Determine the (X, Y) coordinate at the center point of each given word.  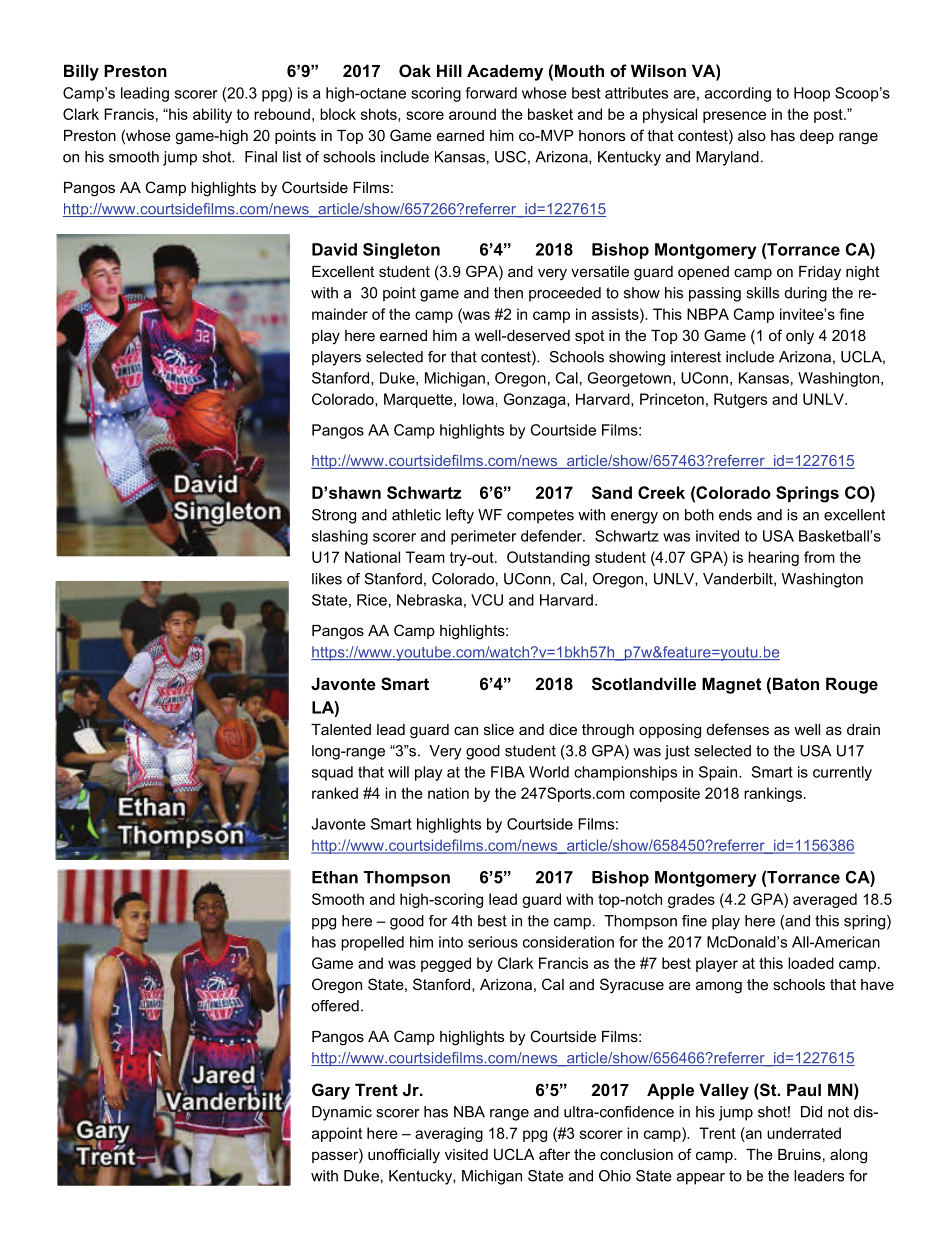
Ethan (335, 877)
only (800, 337)
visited (466, 1154)
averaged (825, 900)
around (472, 114)
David (334, 249)
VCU (487, 600)
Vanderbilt (739, 579)
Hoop (812, 94)
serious (493, 942)
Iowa (478, 399)
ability (212, 115)
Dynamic (342, 1113)
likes (327, 579)
